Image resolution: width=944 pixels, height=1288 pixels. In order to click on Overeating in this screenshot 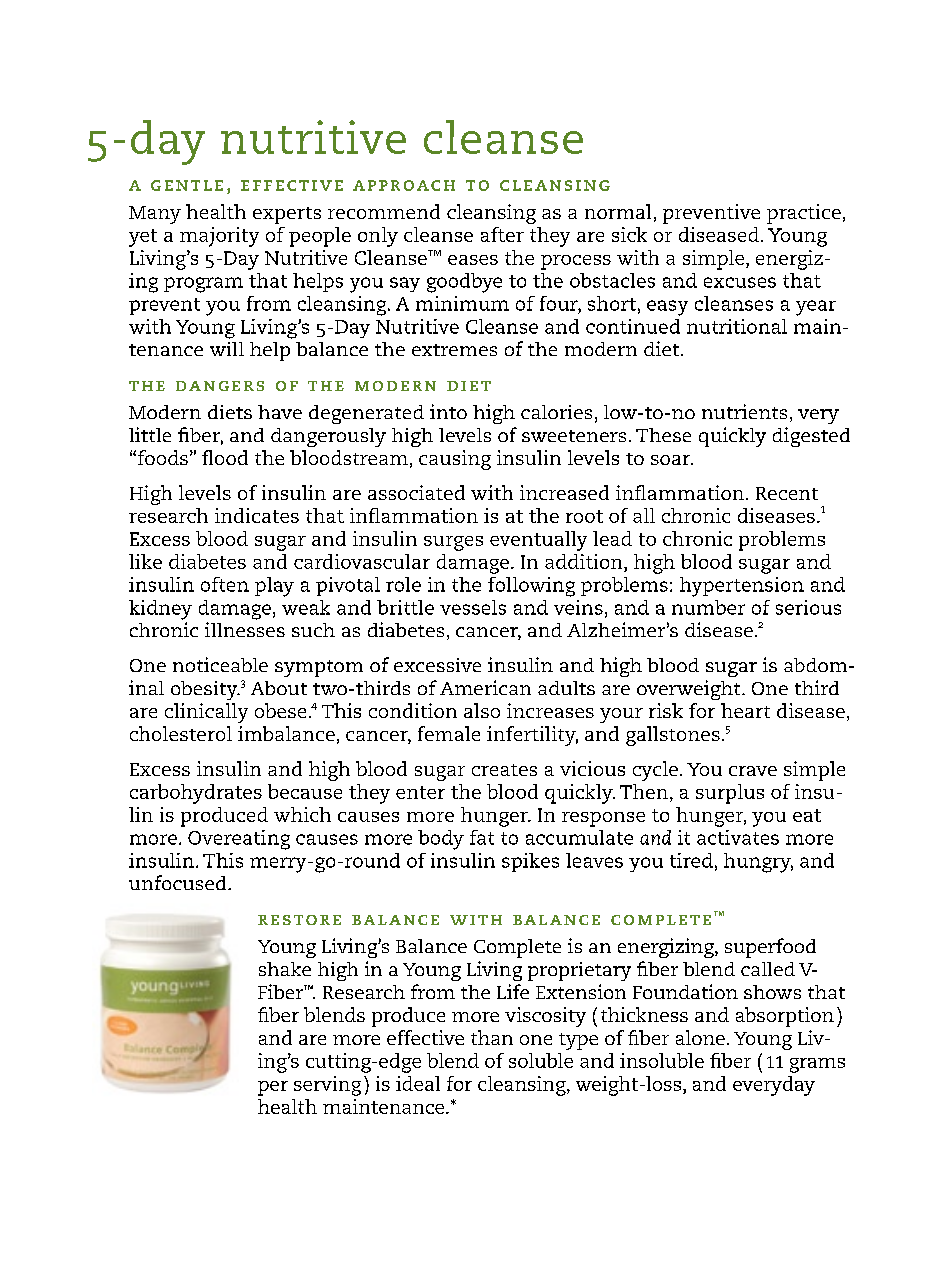, I will do `click(239, 840)`.
